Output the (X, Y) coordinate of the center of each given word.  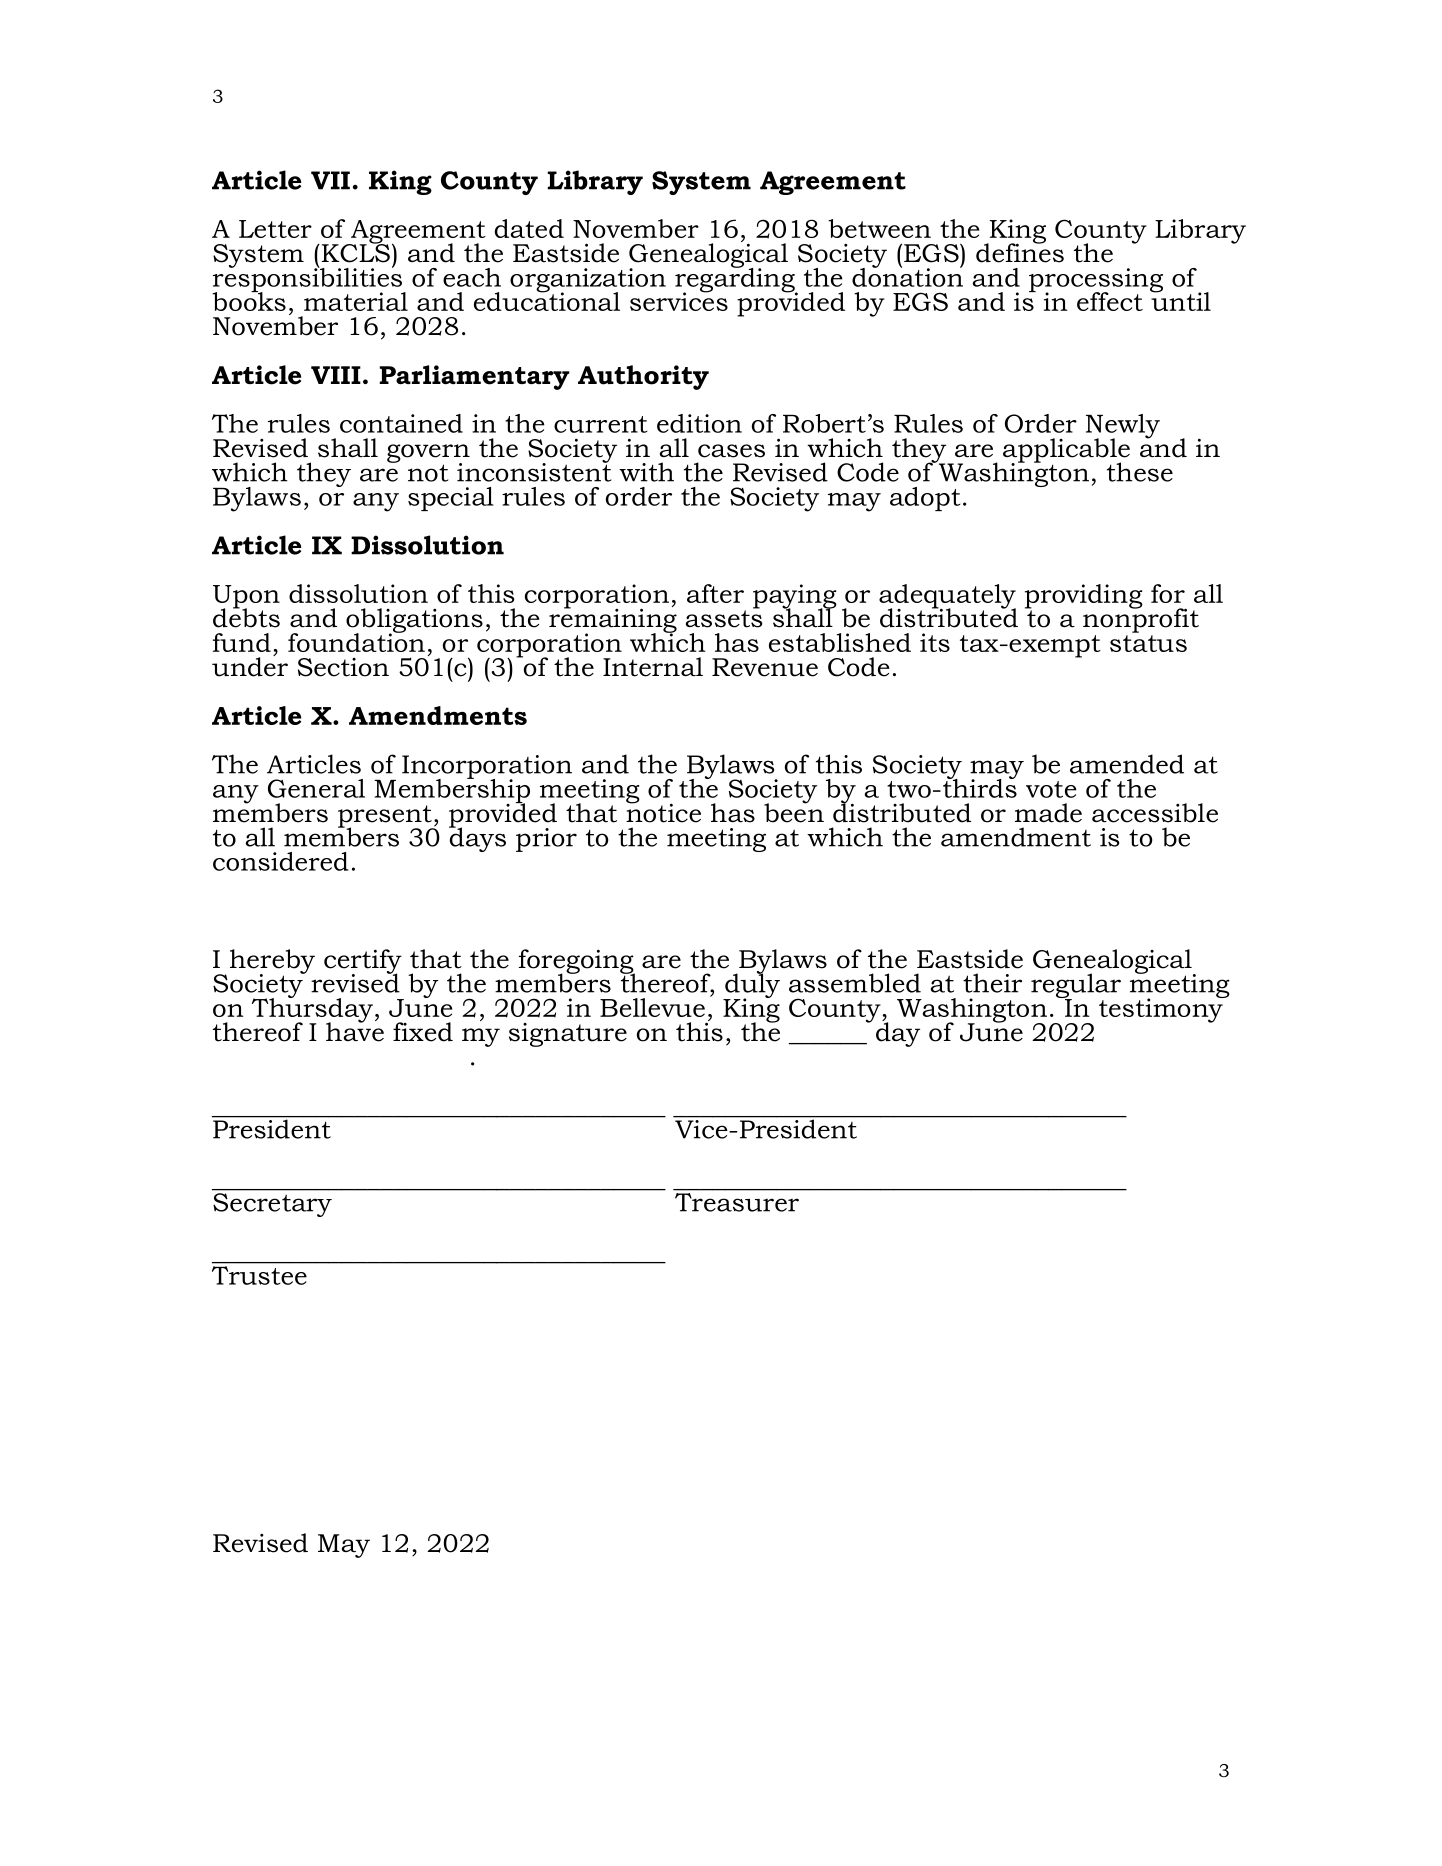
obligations (414, 621)
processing (1096, 281)
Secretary (273, 1203)
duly (751, 986)
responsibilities (308, 280)
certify (363, 962)
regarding (736, 280)
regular (1076, 987)
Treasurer (737, 1201)
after (715, 593)
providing (1084, 597)
